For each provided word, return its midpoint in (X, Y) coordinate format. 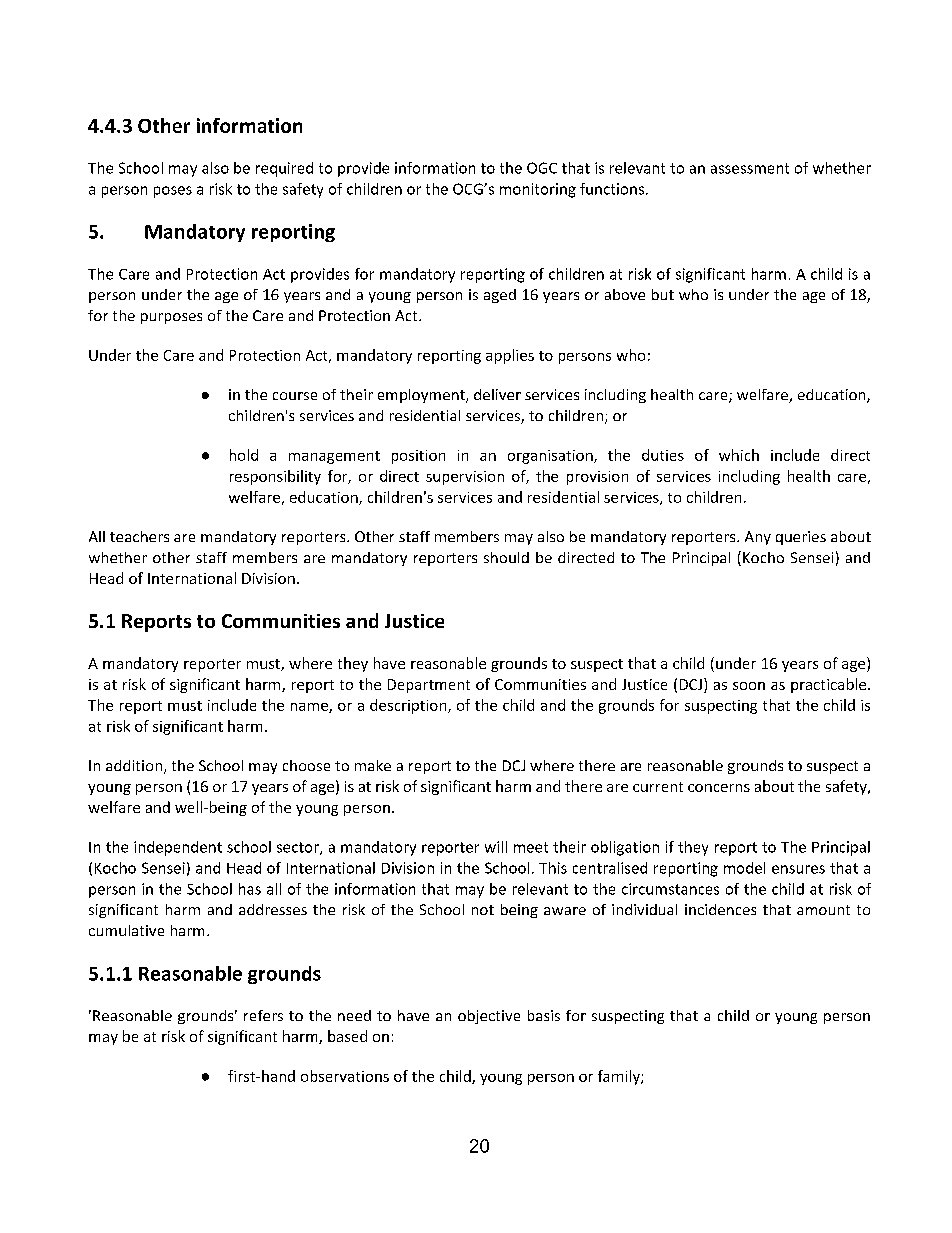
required (284, 169)
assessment (750, 168)
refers (263, 1015)
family (620, 1077)
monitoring (538, 190)
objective (489, 1017)
